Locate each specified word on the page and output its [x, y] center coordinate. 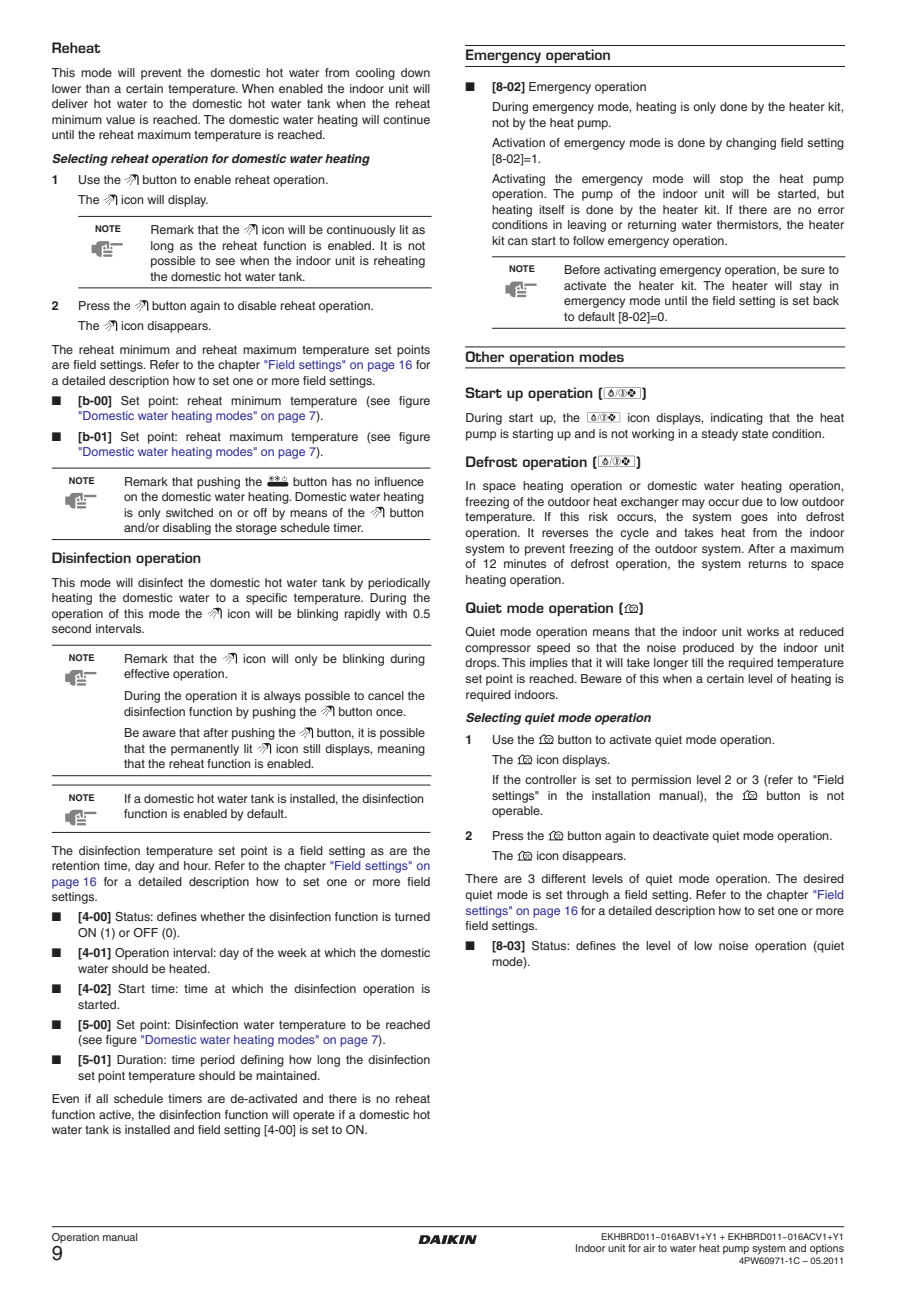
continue [406, 119]
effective [146, 673]
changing [751, 144]
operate [314, 1116]
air [649, 1248]
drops [482, 664]
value [120, 119]
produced [708, 649]
